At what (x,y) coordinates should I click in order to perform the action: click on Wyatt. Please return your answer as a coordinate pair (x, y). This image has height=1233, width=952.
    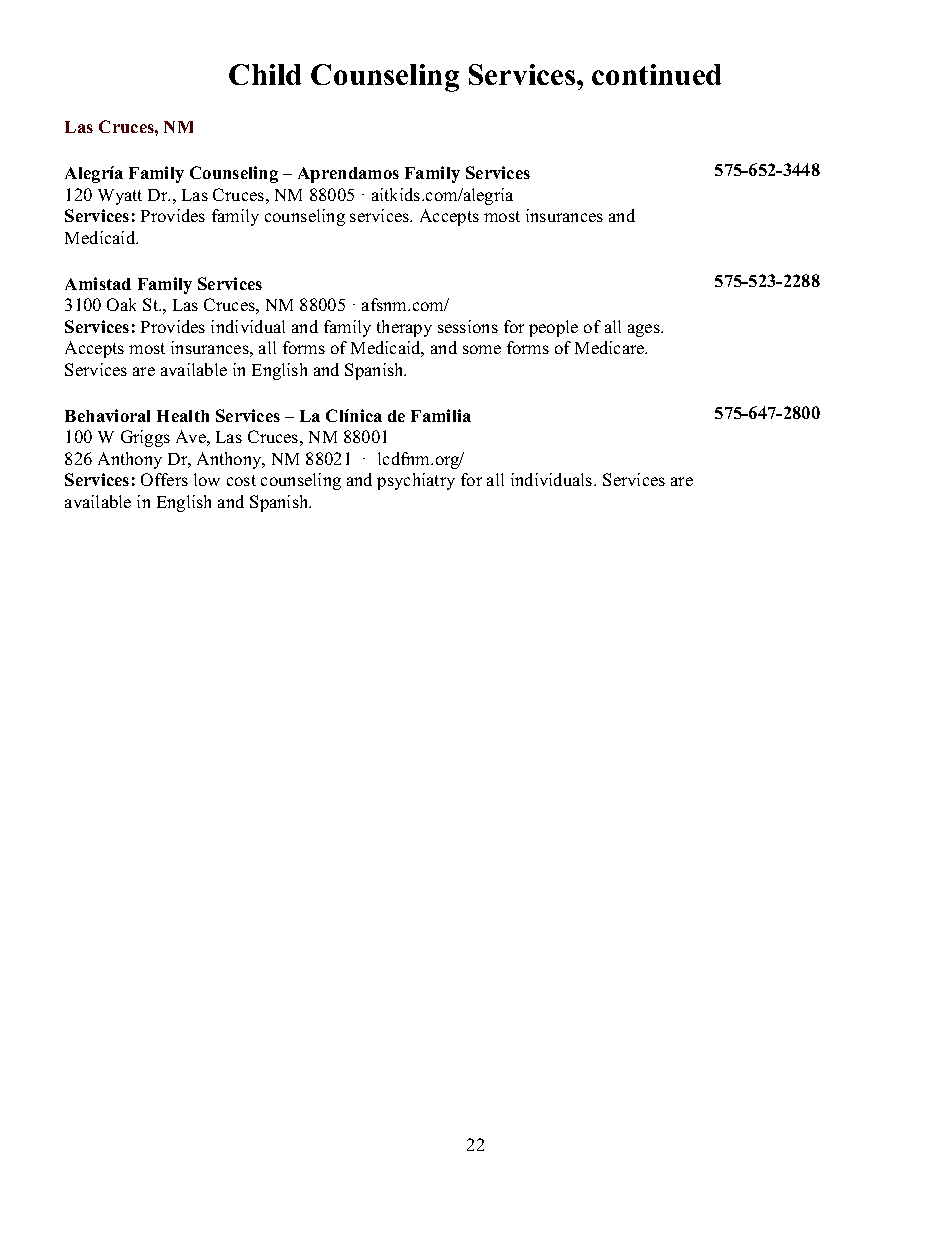
    Looking at the image, I should click on (120, 197).
